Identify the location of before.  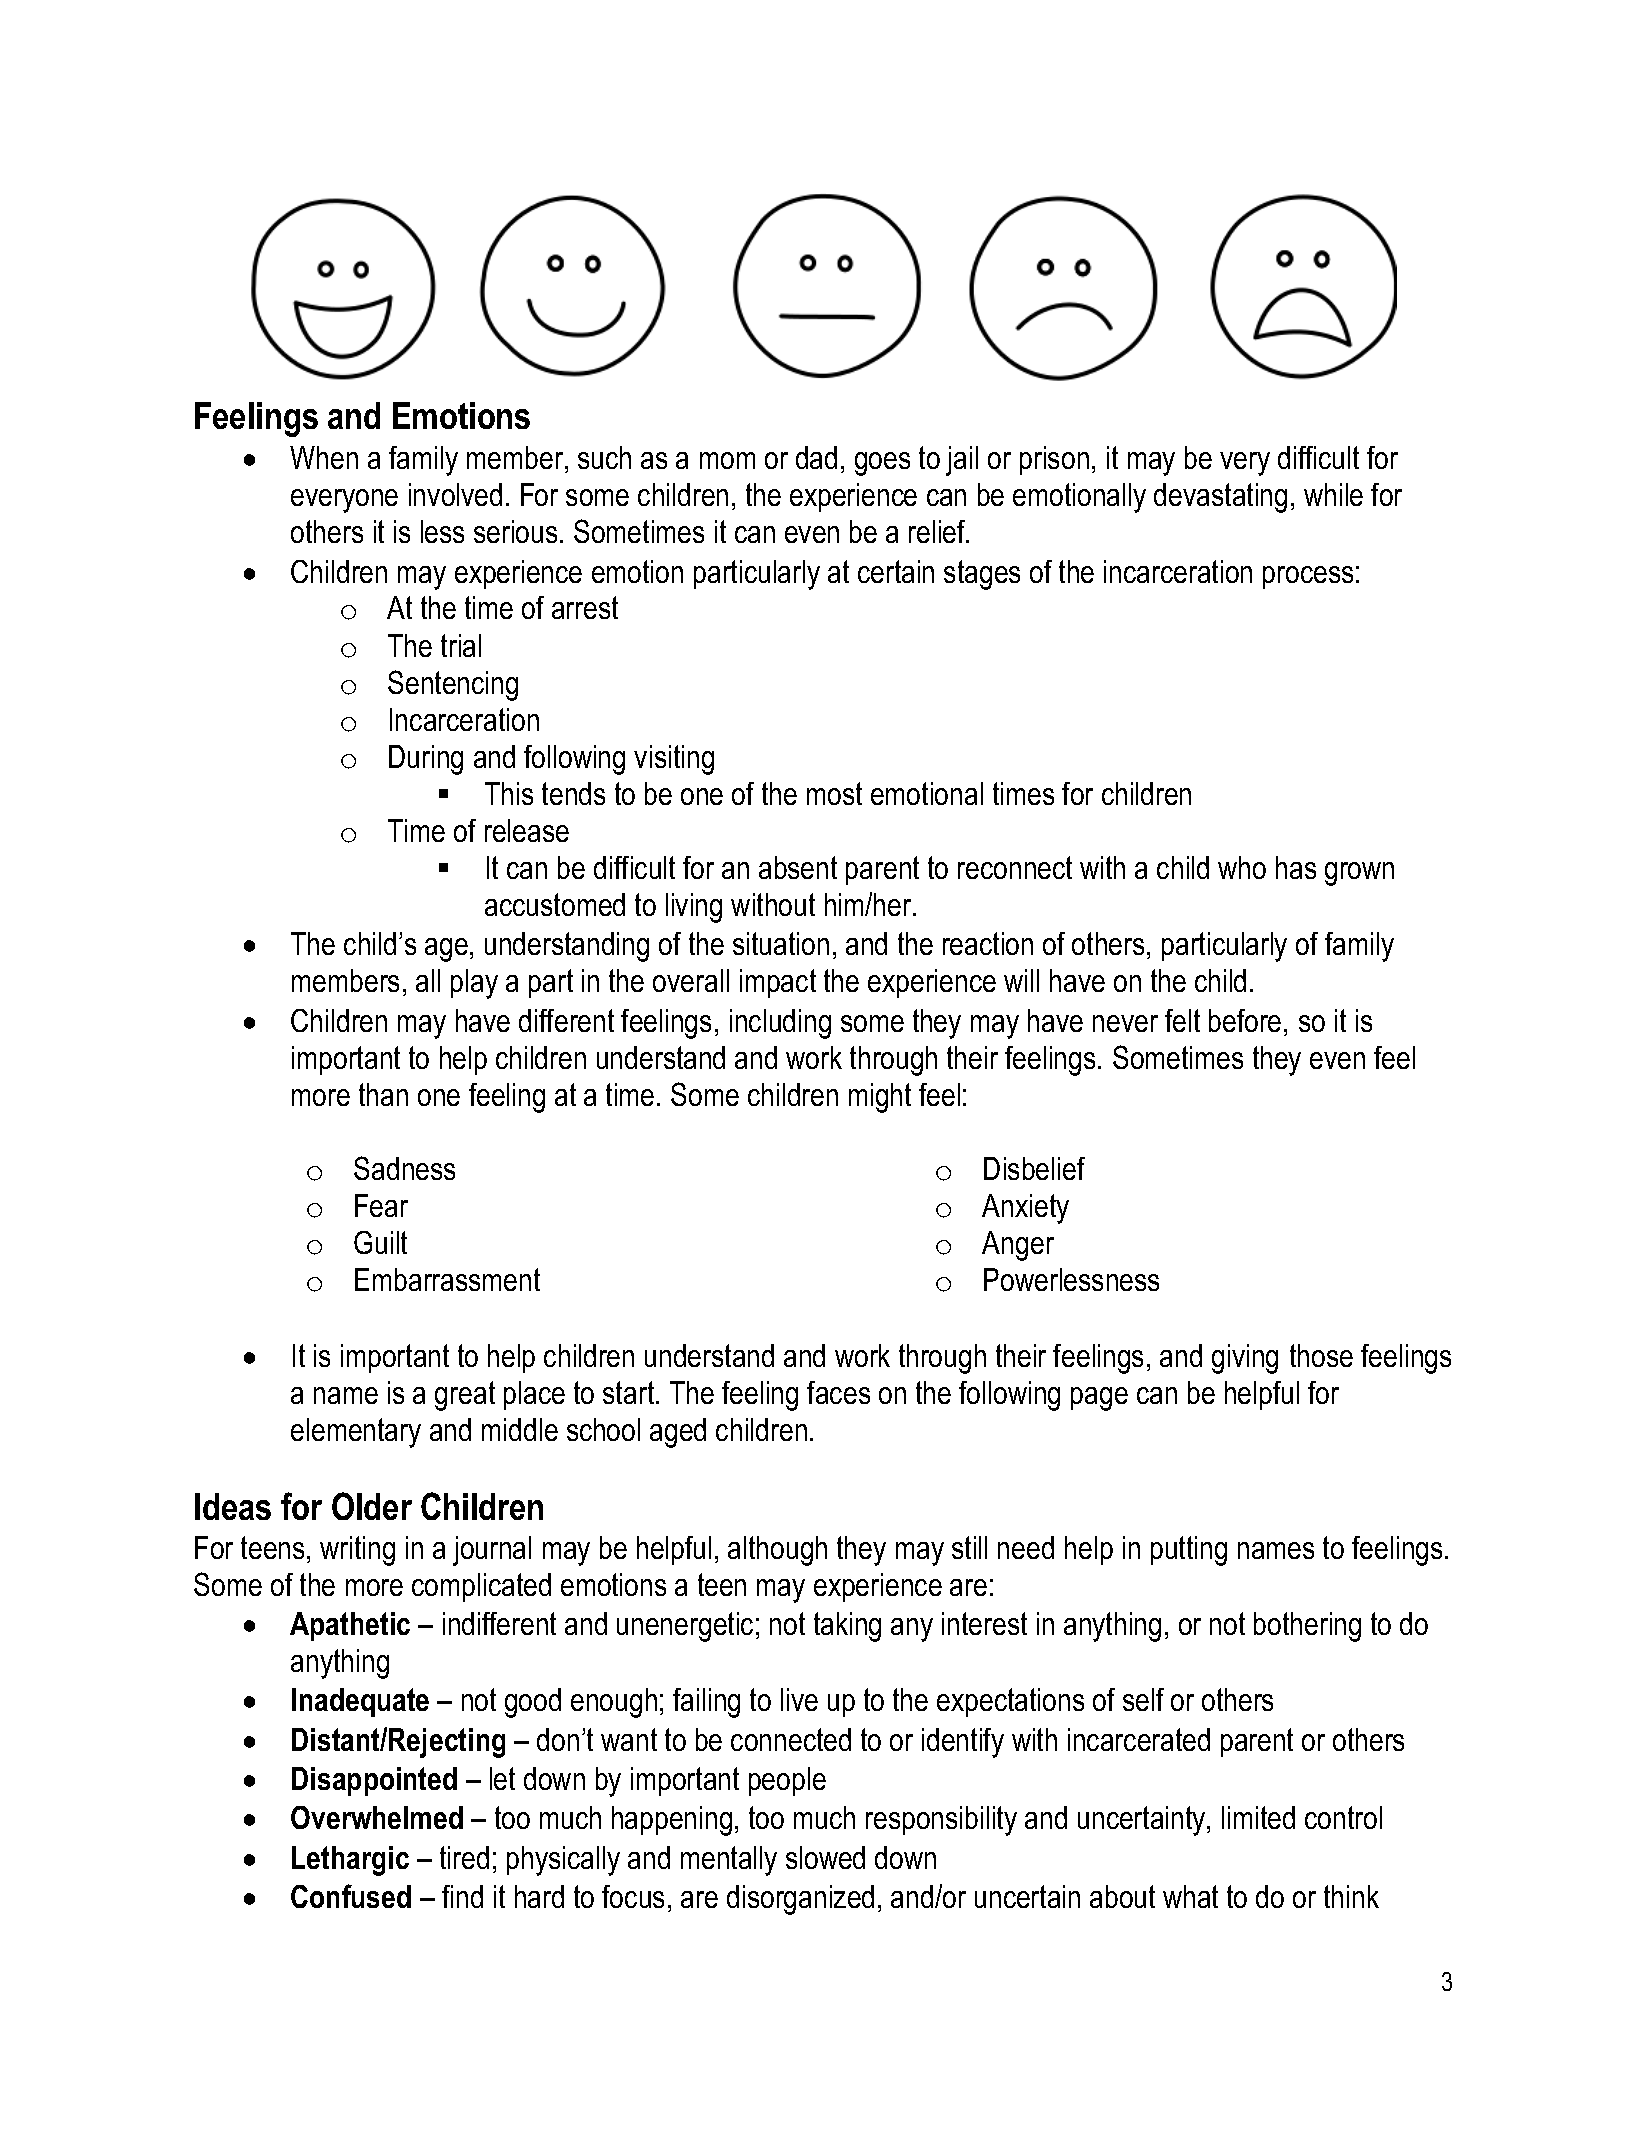
(1245, 1020).
